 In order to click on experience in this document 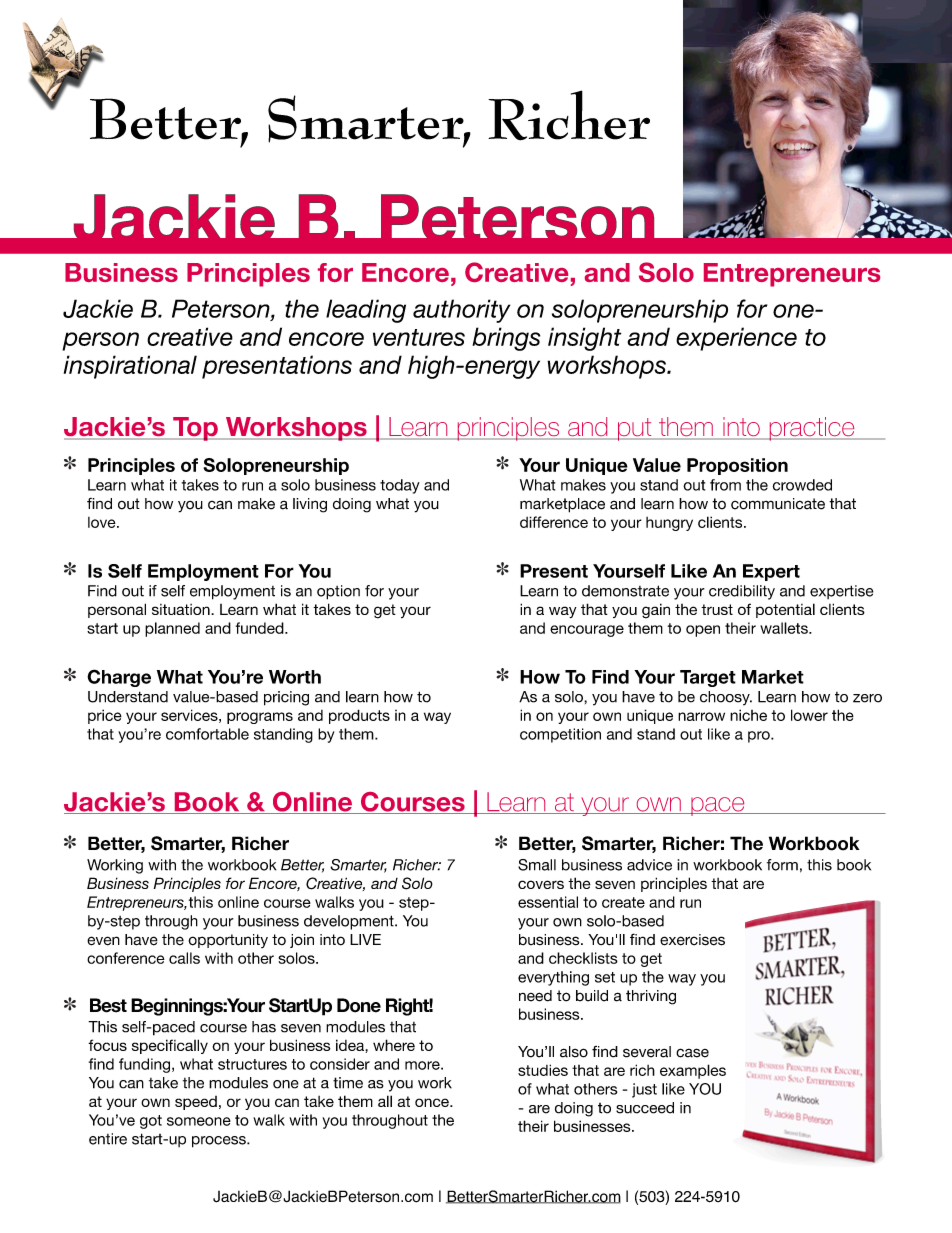, I will do `click(736, 339)`.
